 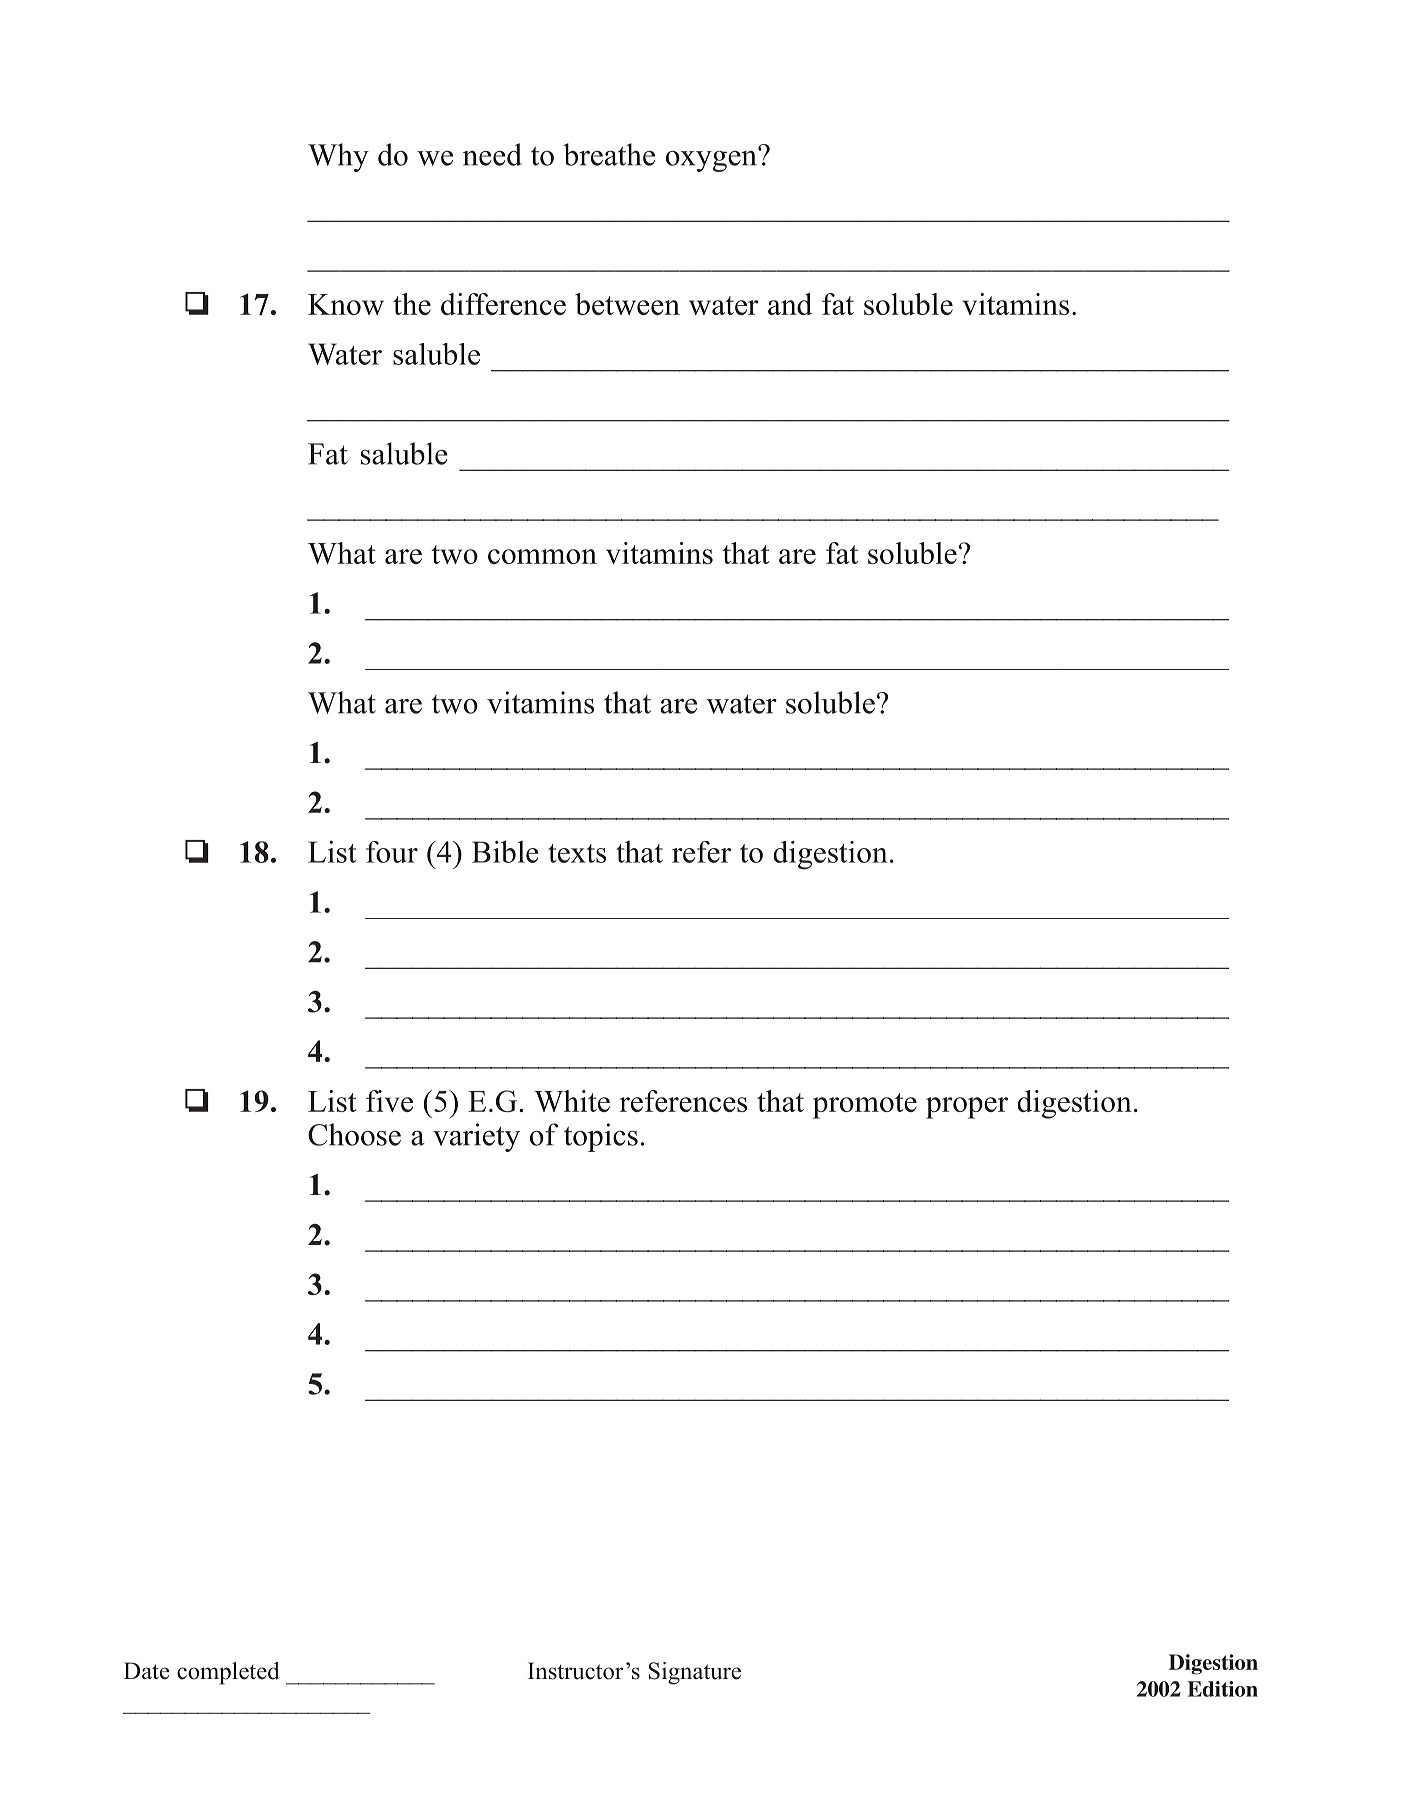 I want to click on texts, so click(x=577, y=853).
